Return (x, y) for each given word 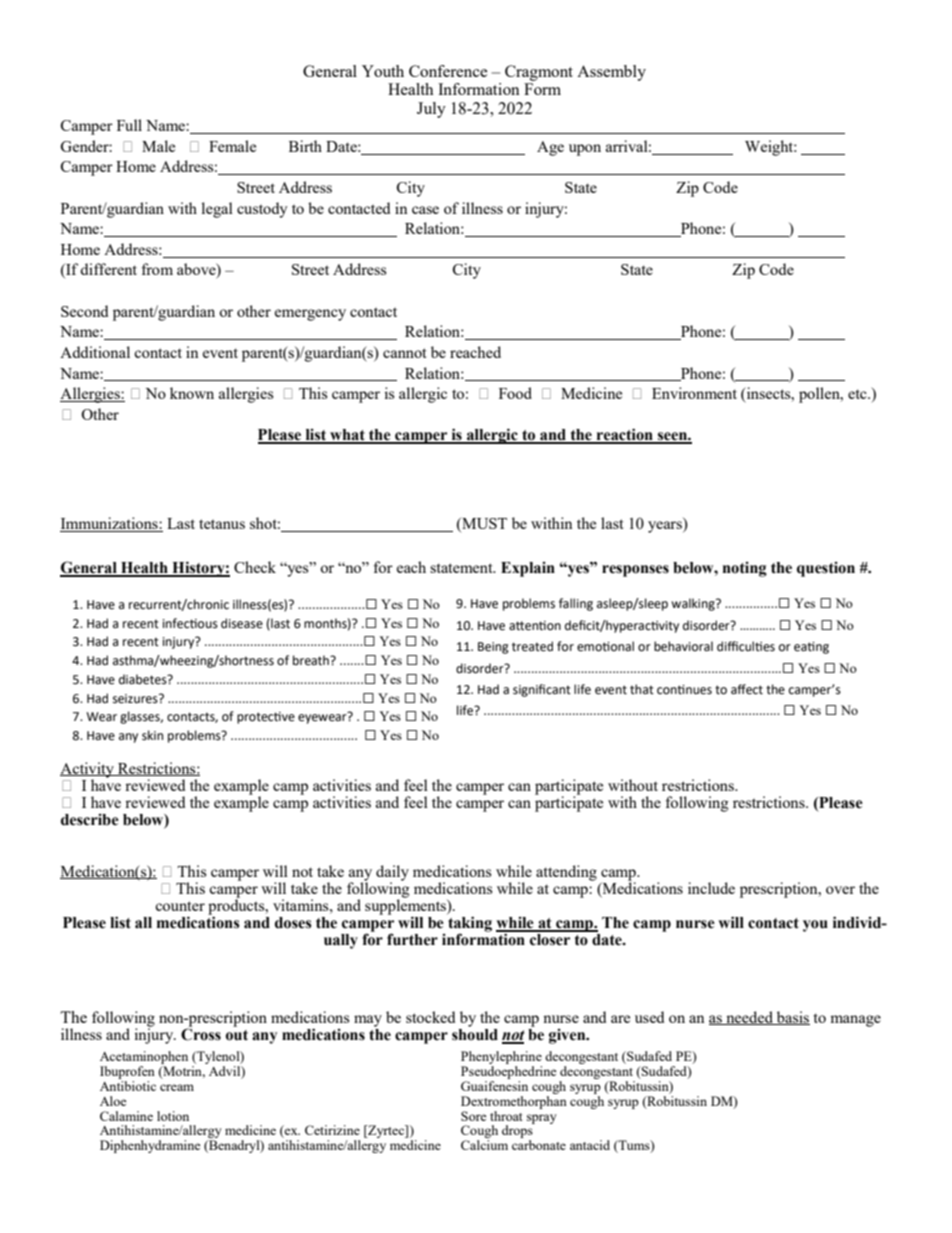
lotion (173, 1116)
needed (749, 1018)
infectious (190, 623)
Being (493, 648)
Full (129, 125)
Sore (474, 1116)
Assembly (611, 73)
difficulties (746, 646)
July (431, 110)
